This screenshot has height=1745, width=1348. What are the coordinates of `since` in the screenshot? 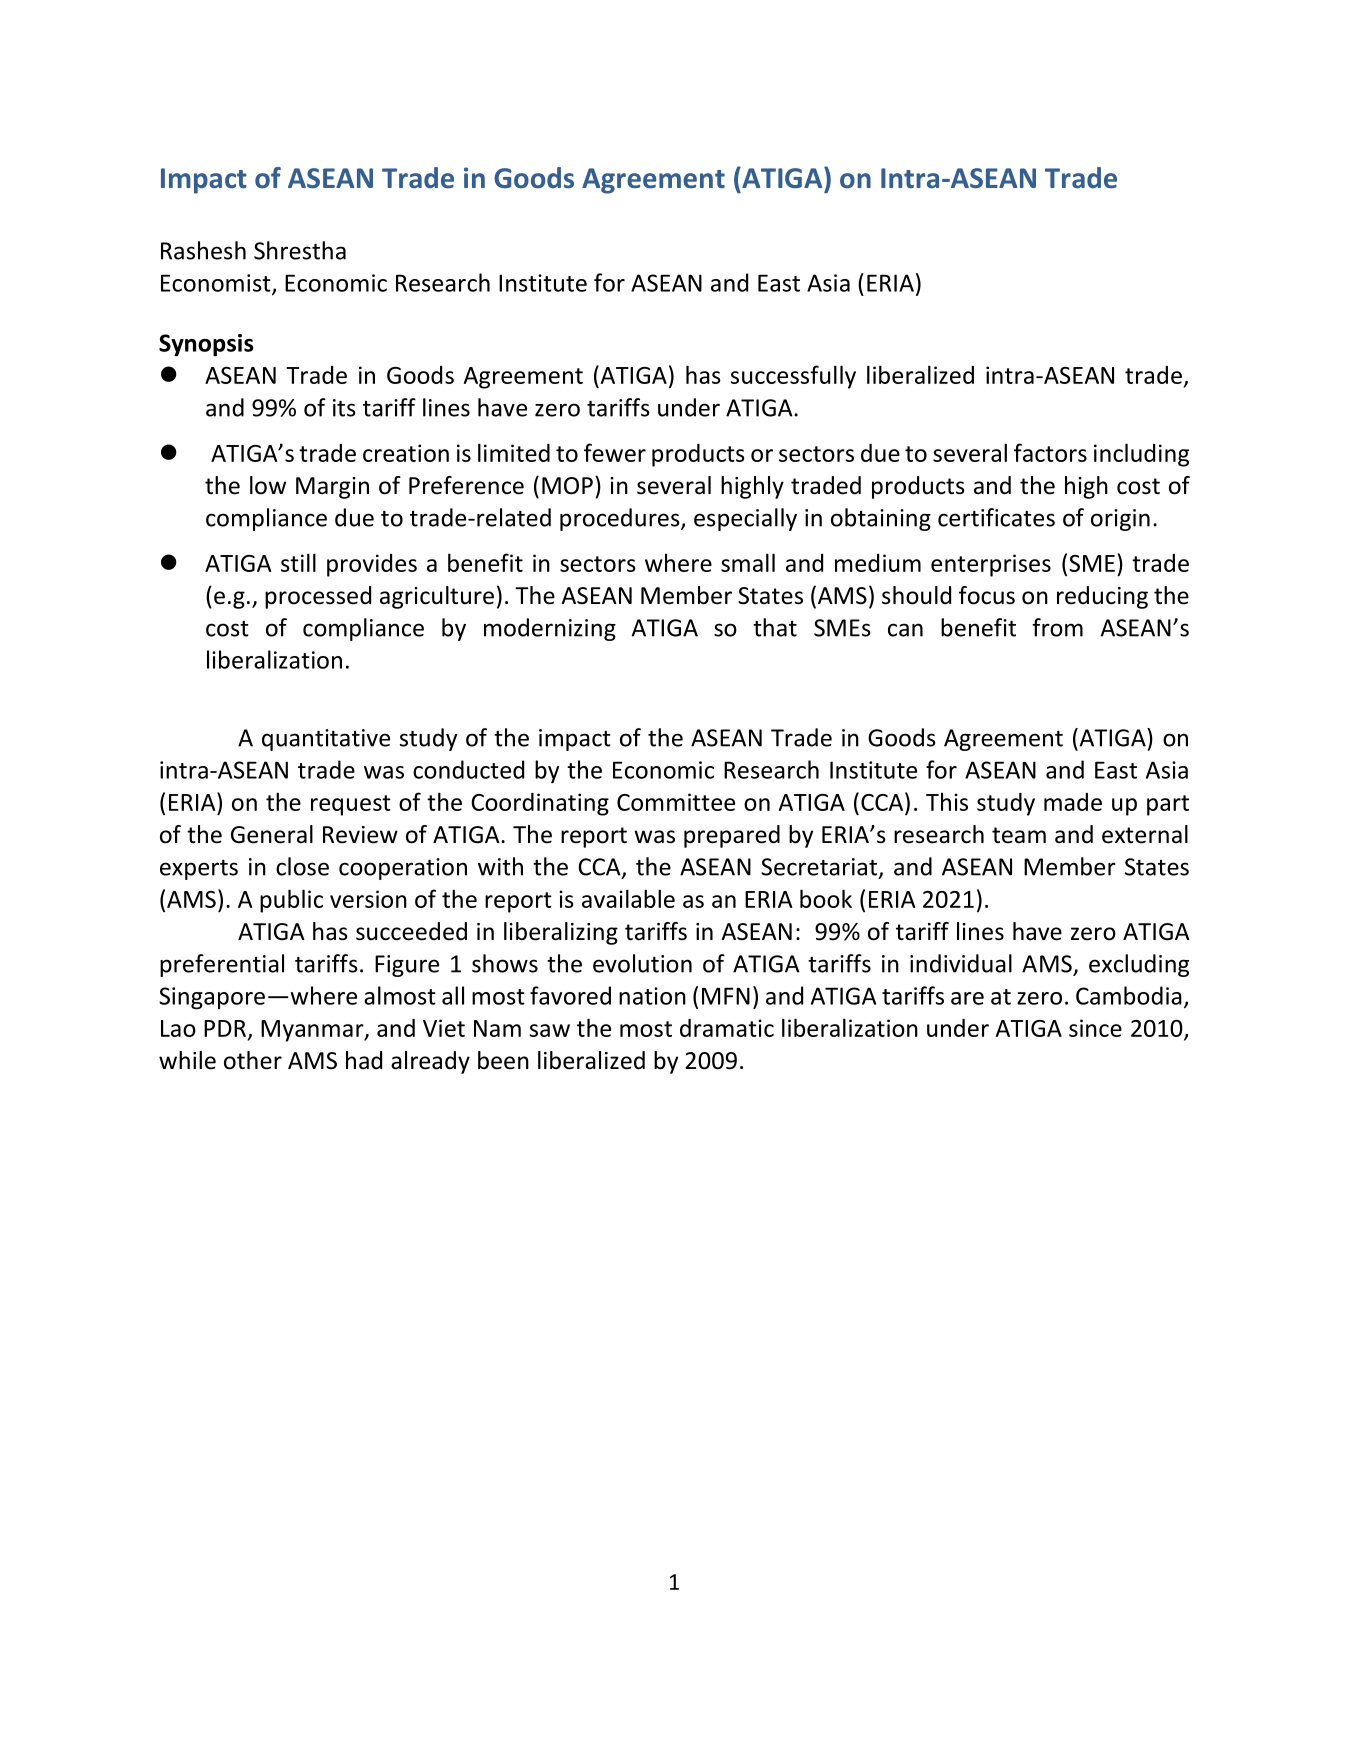 It's located at (1095, 1028).
